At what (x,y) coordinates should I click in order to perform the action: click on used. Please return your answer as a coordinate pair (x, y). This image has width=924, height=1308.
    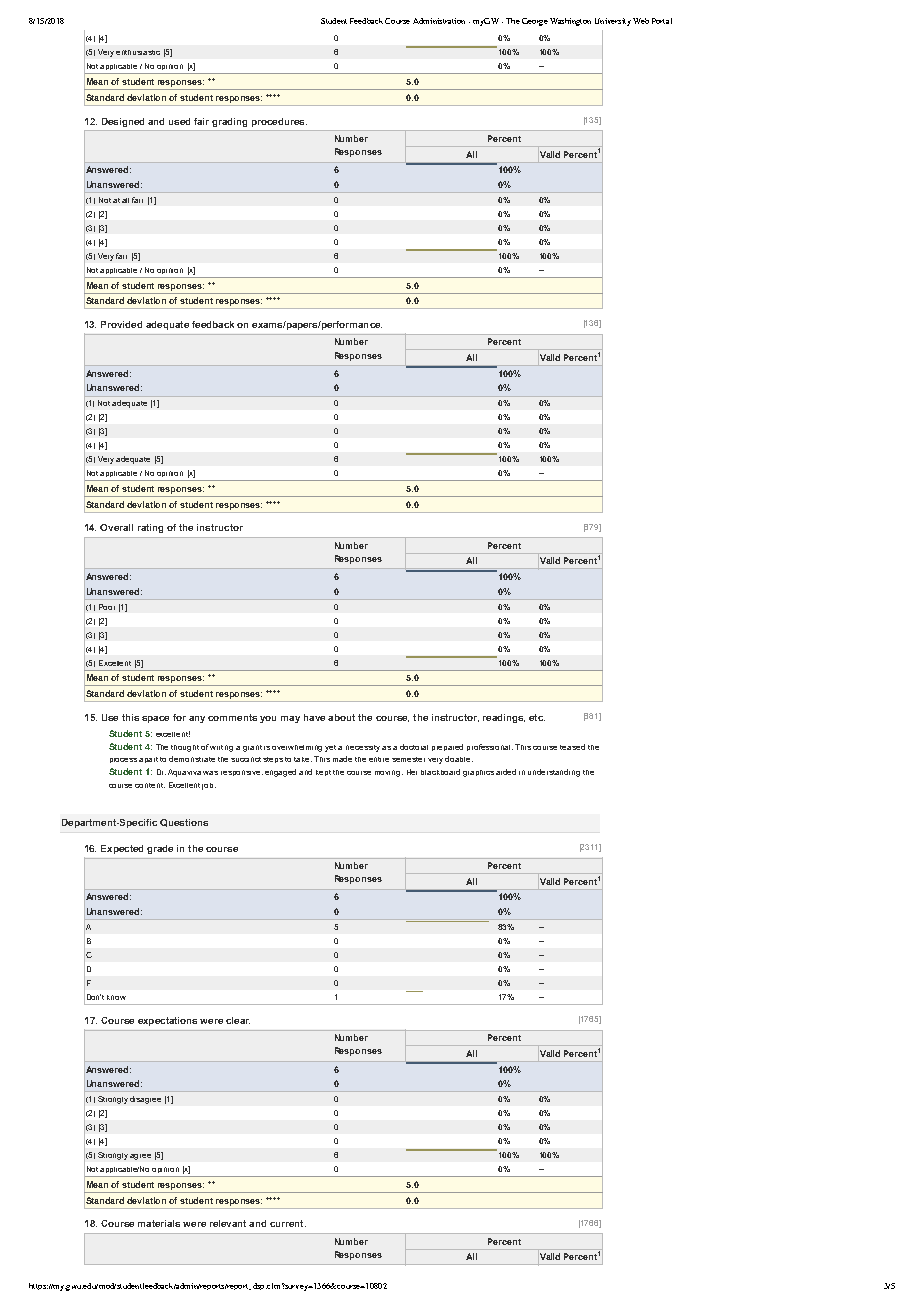
    Looking at the image, I should click on (179, 121).
